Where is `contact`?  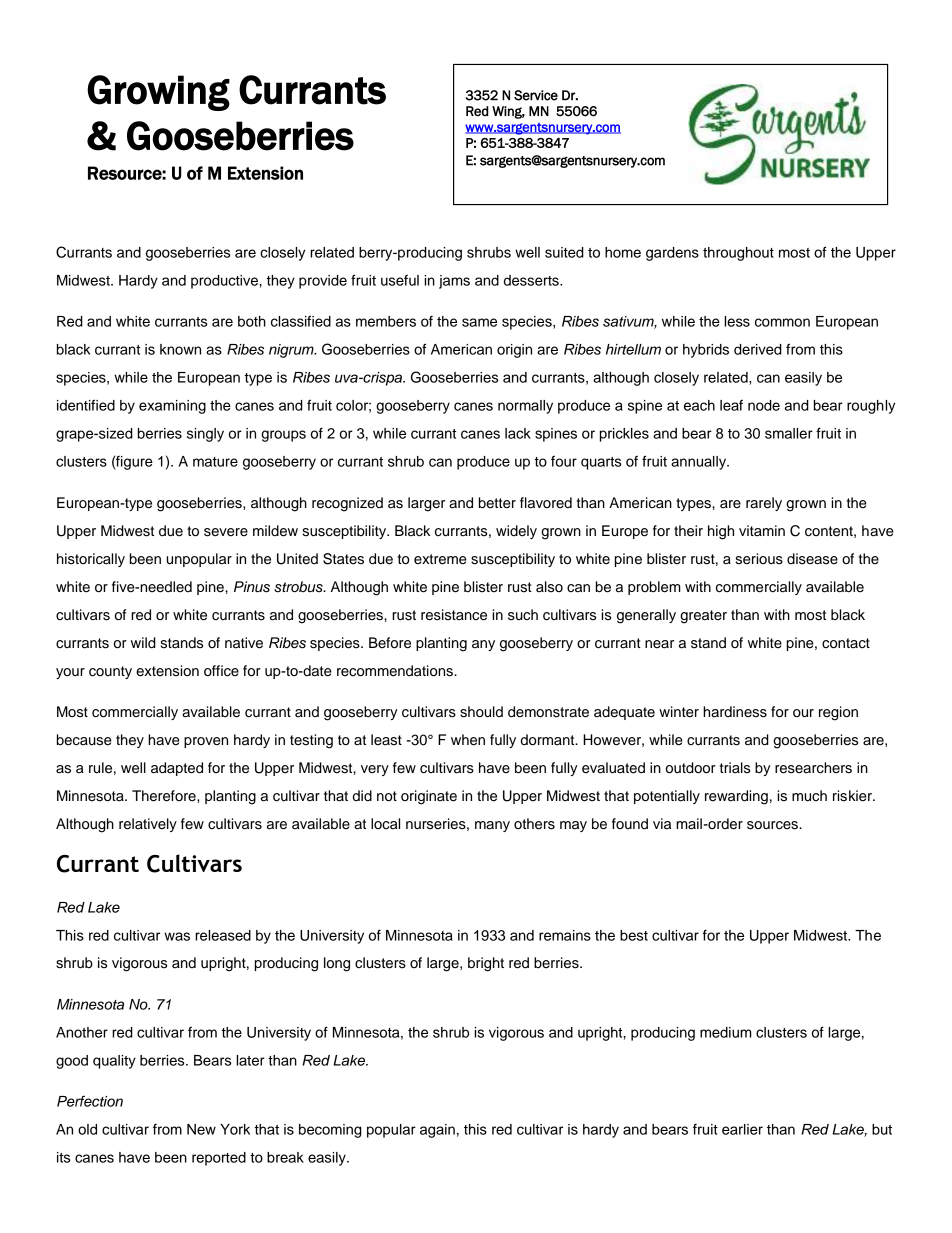
contact is located at coordinates (846, 643).
